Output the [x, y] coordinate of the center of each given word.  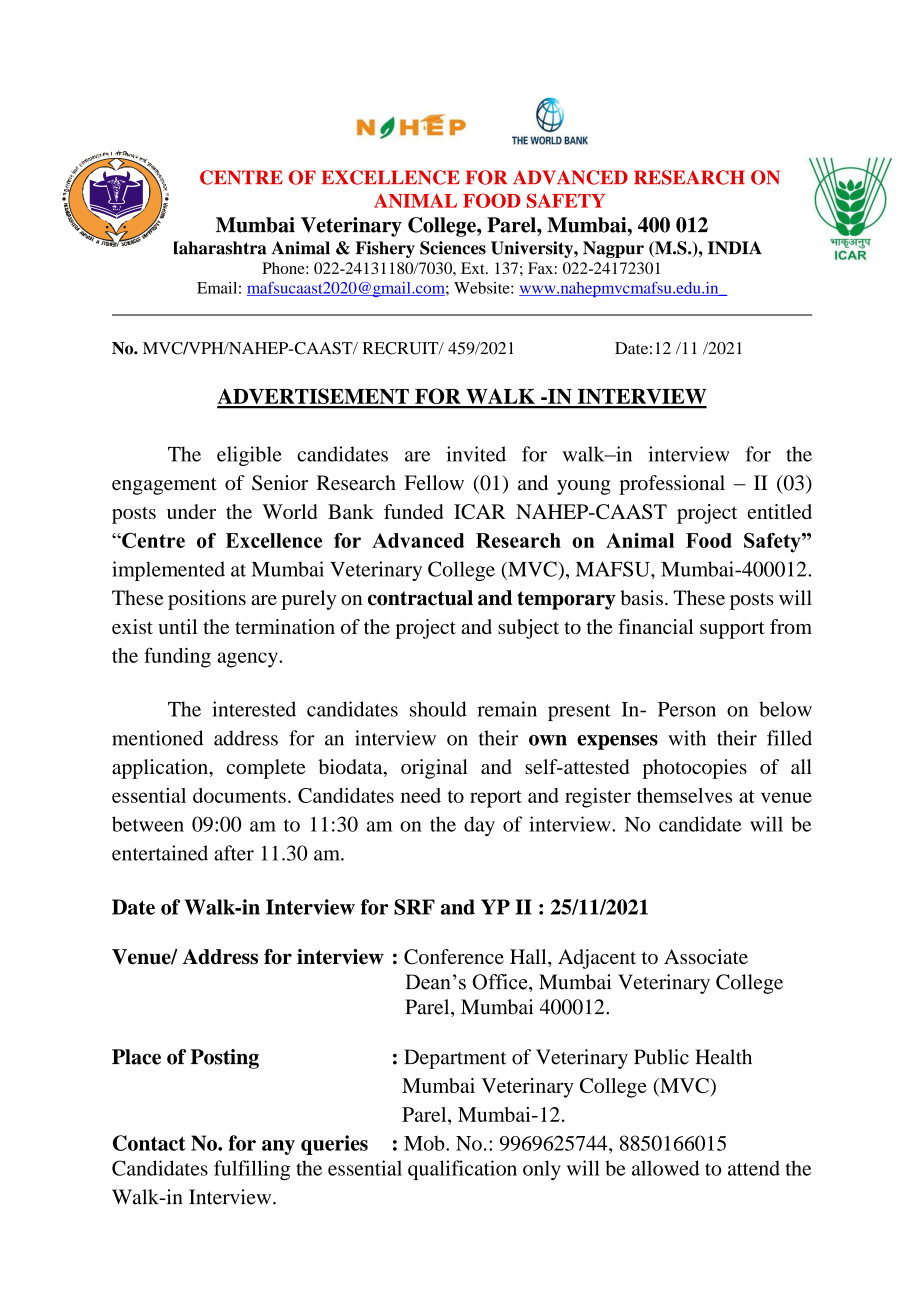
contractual [420, 598]
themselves [684, 795]
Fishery [385, 249]
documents [239, 795]
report [496, 799]
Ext [474, 268]
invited [476, 454]
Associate [706, 956]
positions [207, 600]
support [732, 630]
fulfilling [252, 1170]
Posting [225, 1059]
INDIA [735, 248]
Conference [454, 957]
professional [672, 485]
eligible [249, 456]
